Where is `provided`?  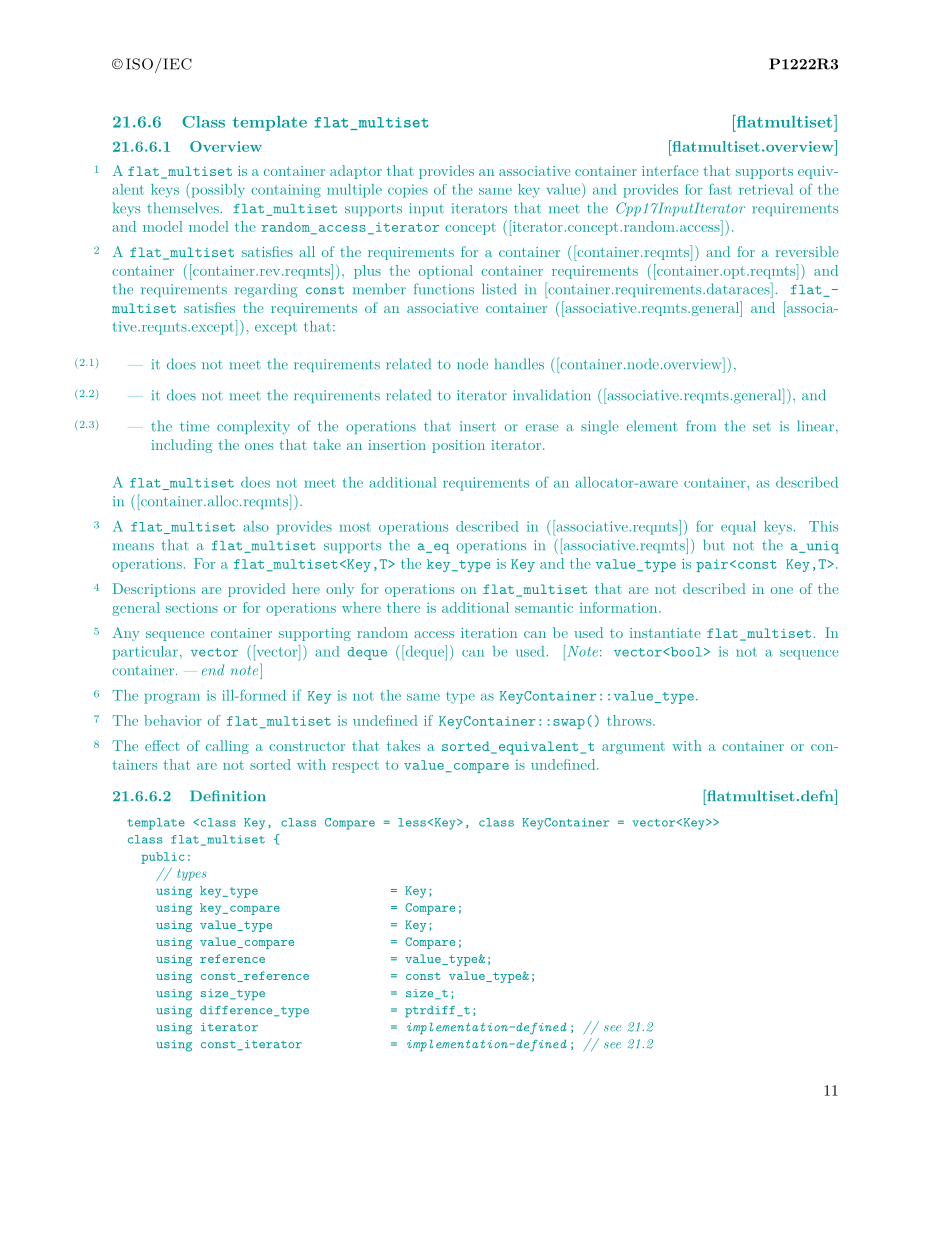 provided is located at coordinates (257, 590).
